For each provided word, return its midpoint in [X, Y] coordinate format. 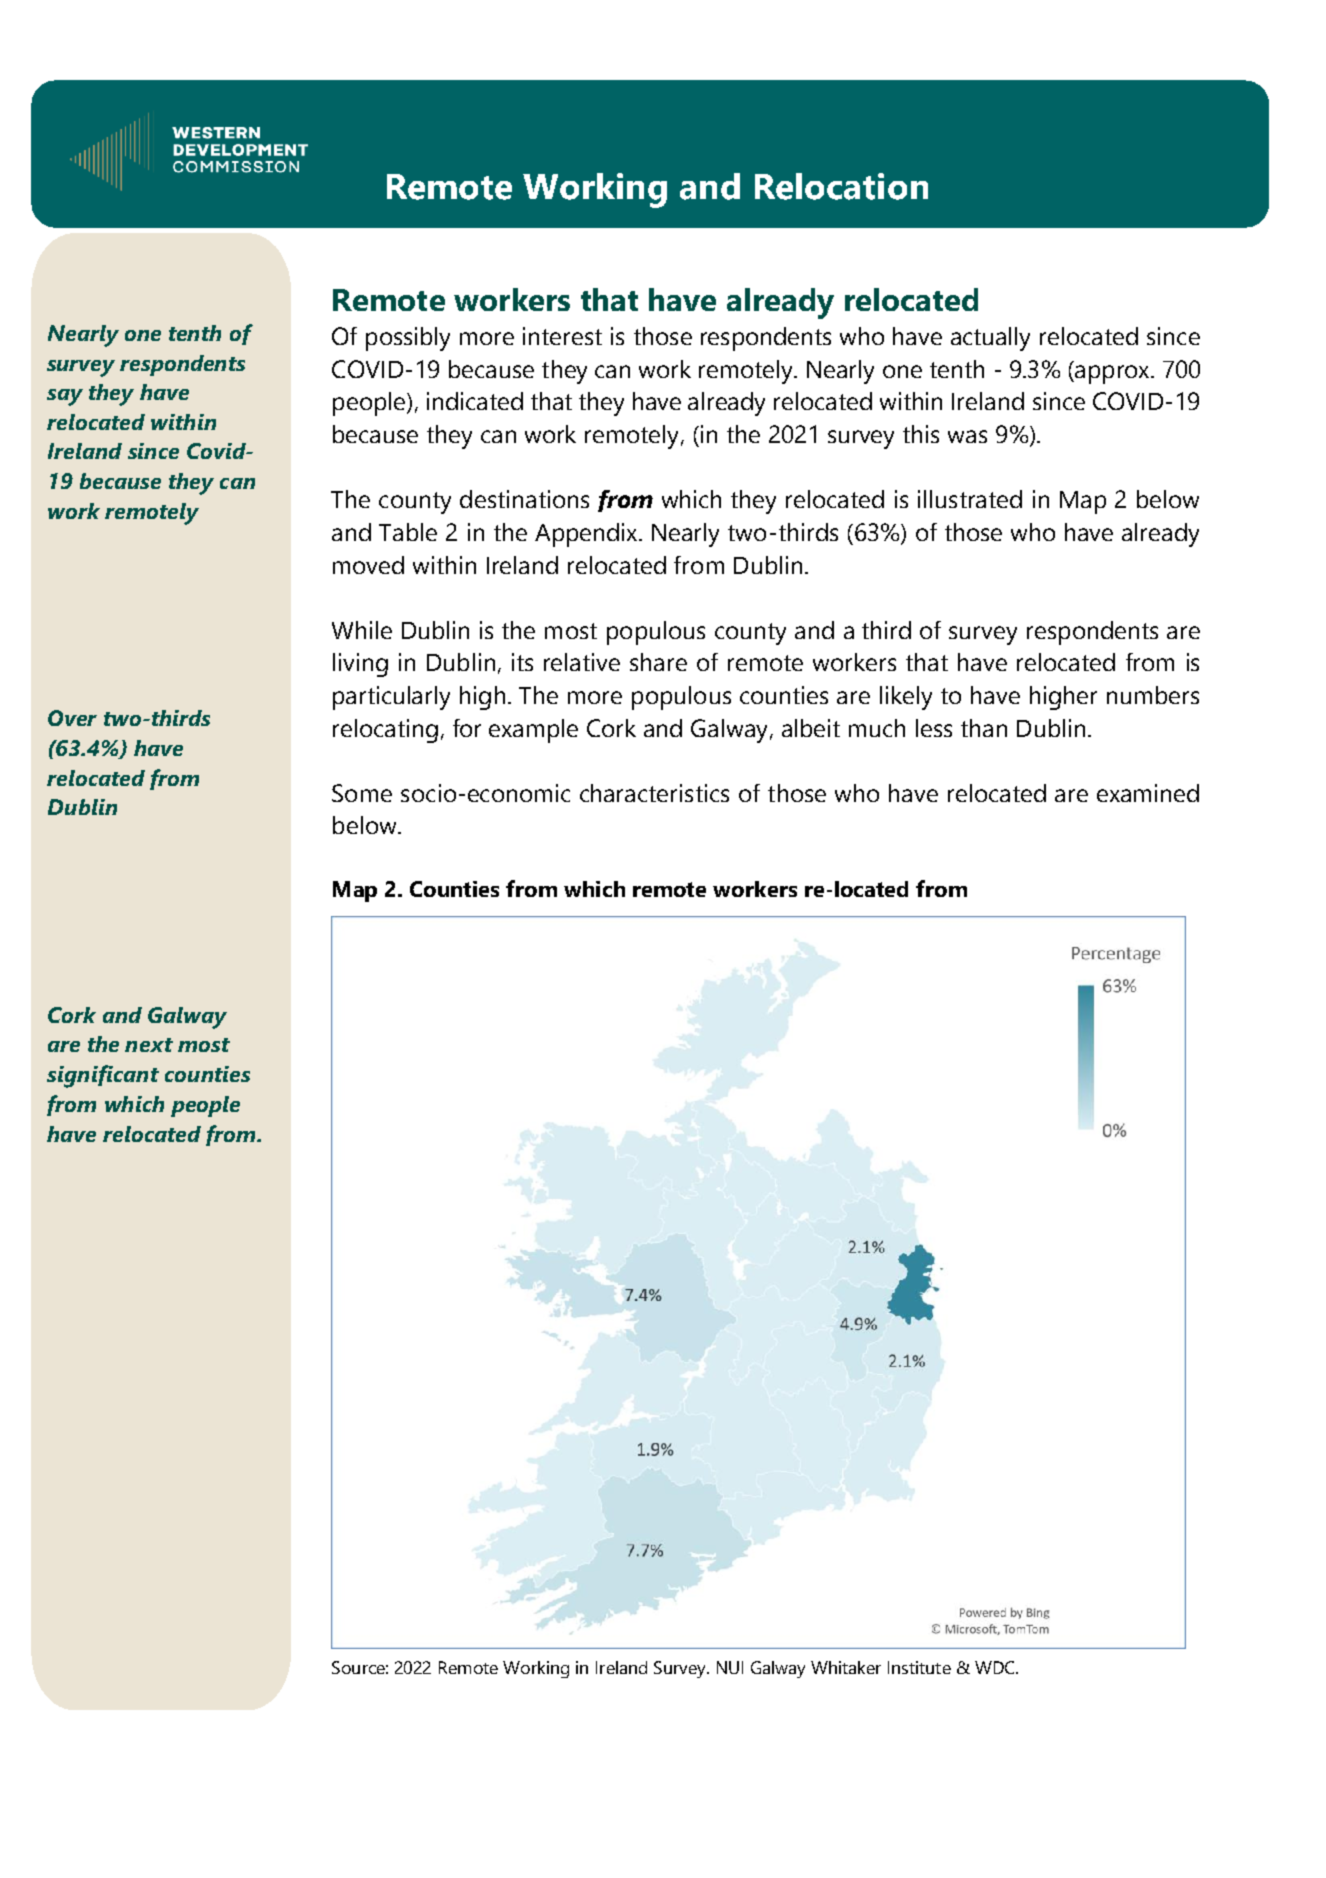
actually [990, 339]
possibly [408, 339]
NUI [730, 1667]
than [984, 728]
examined [1148, 793]
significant [103, 1076]
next [149, 1045]
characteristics [654, 793]
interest [562, 336]
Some [362, 793]
